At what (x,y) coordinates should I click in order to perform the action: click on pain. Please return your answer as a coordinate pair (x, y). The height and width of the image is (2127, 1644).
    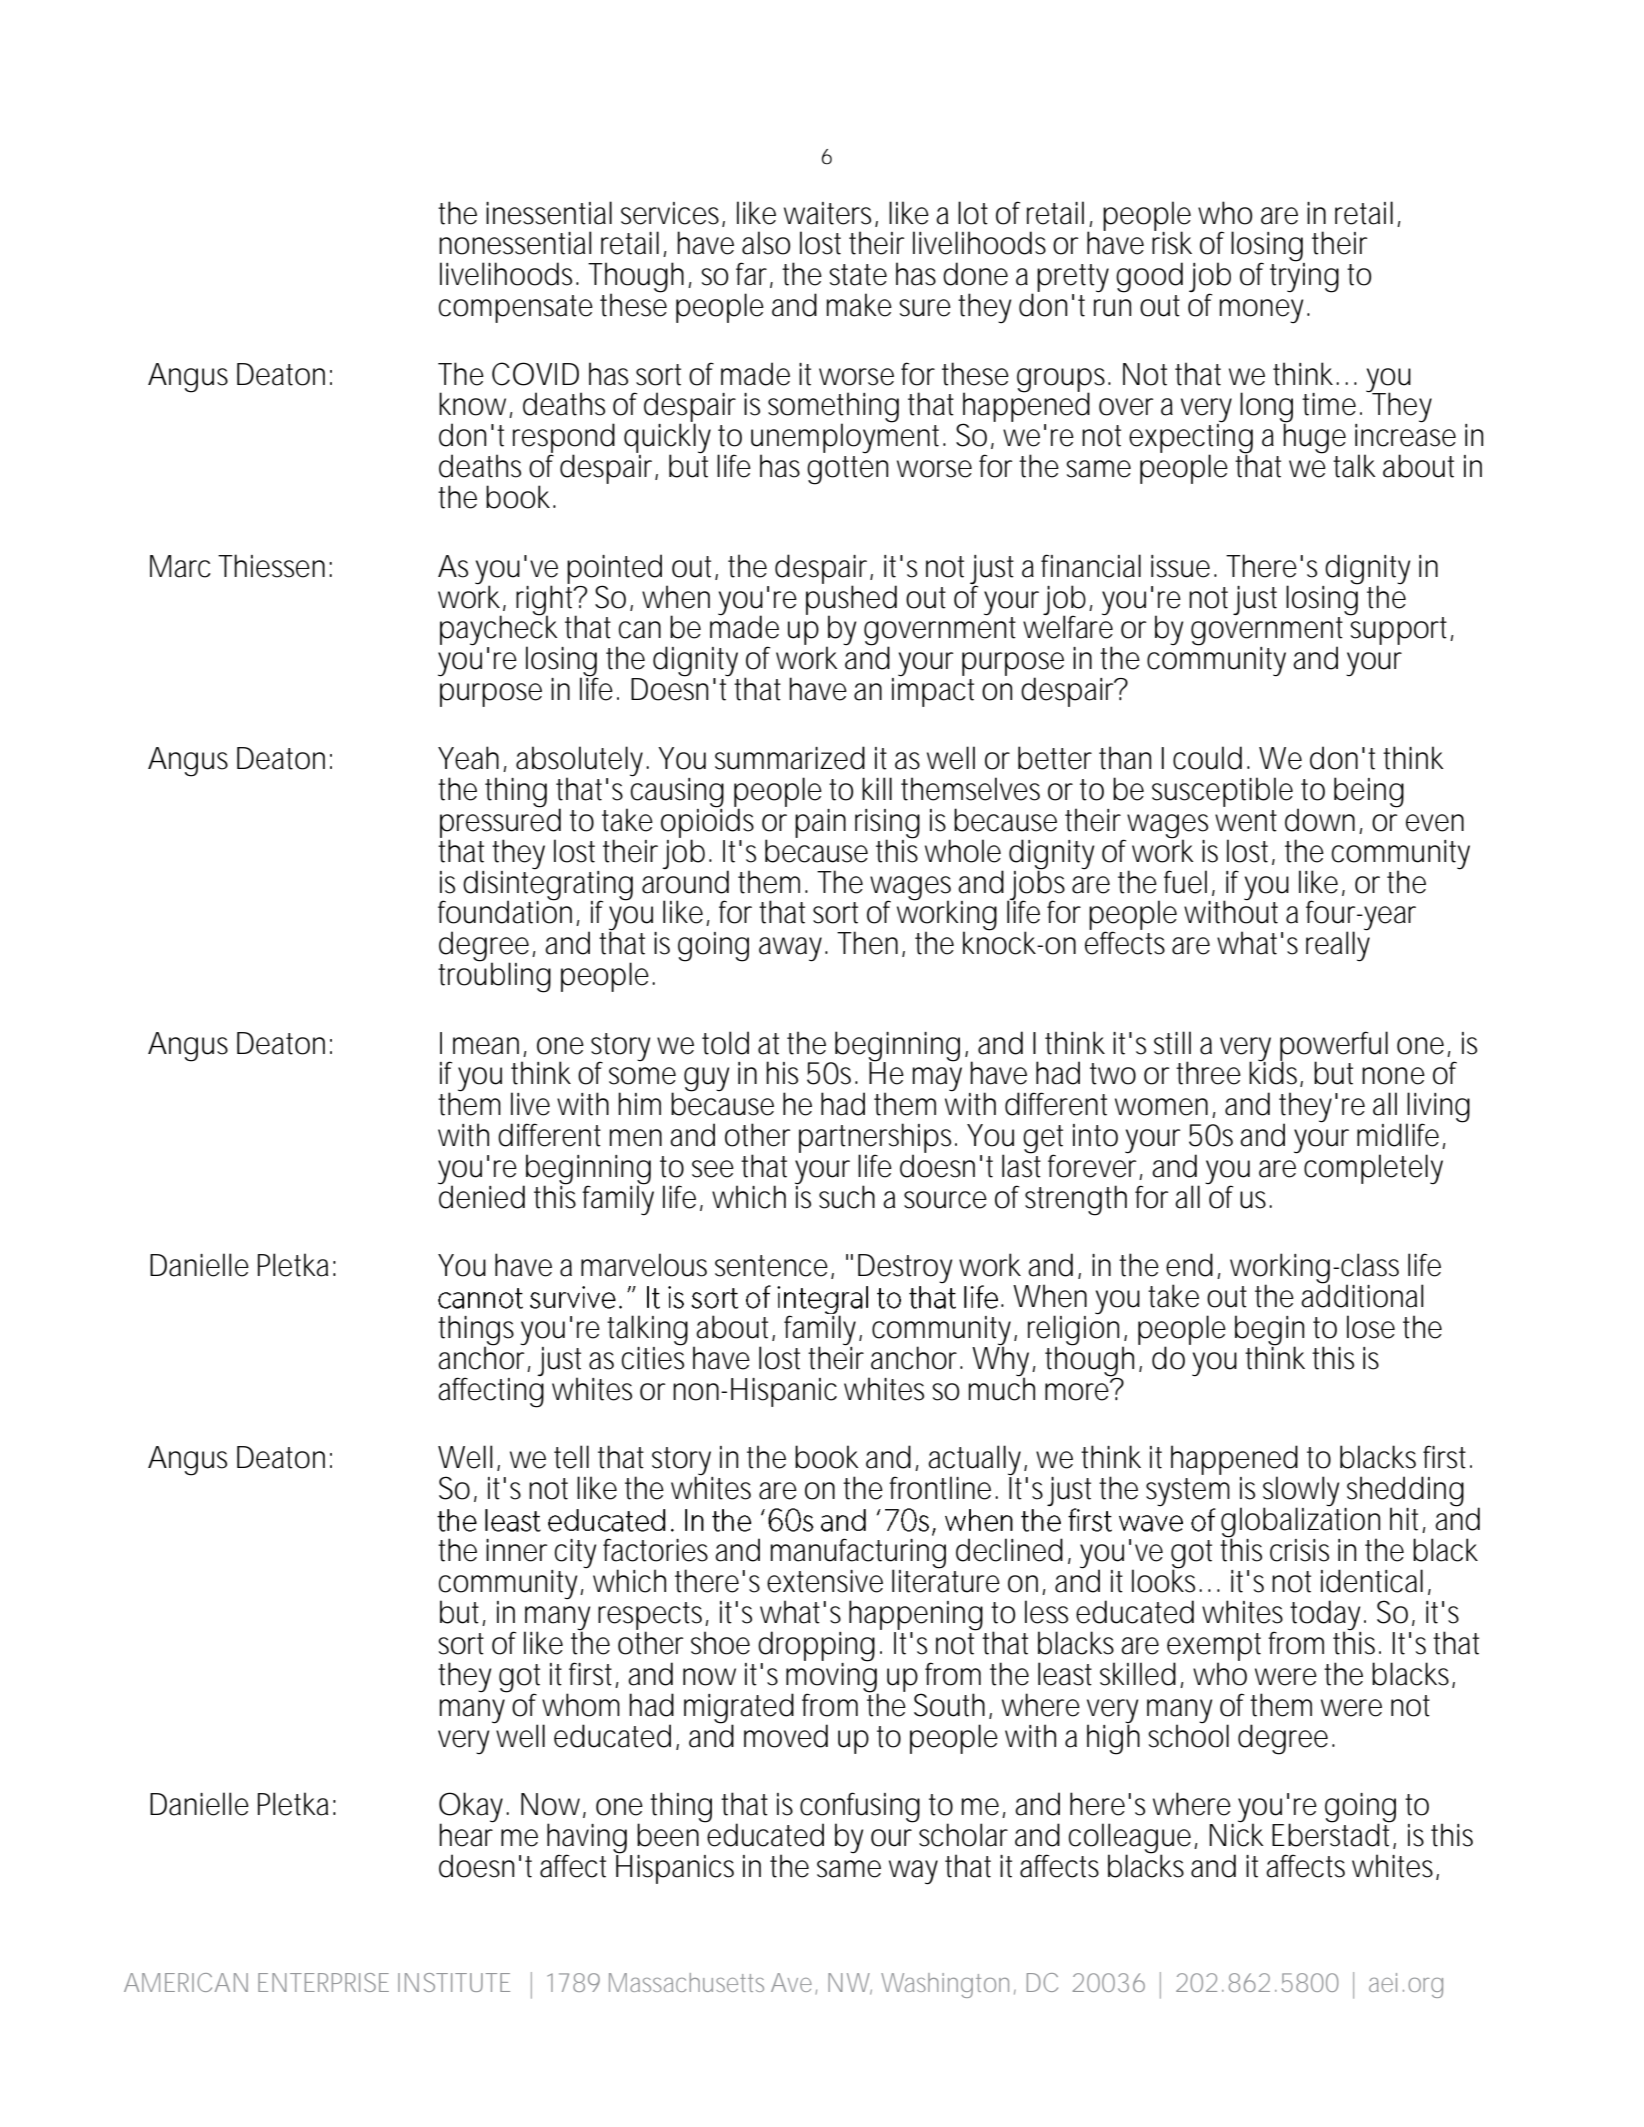
    Looking at the image, I should click on (820, 823).
